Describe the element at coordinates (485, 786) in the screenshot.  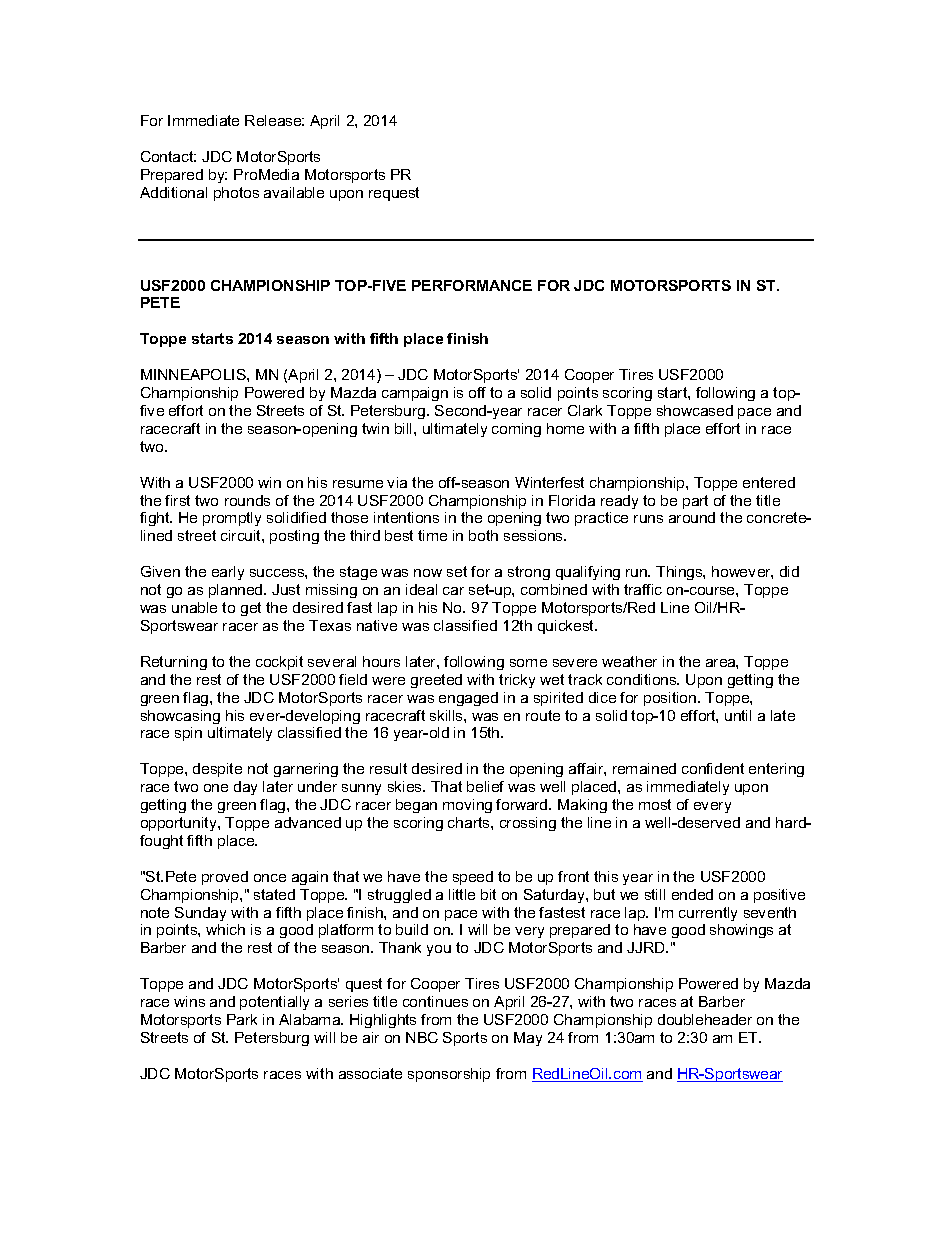
I see `belief` at that location.
